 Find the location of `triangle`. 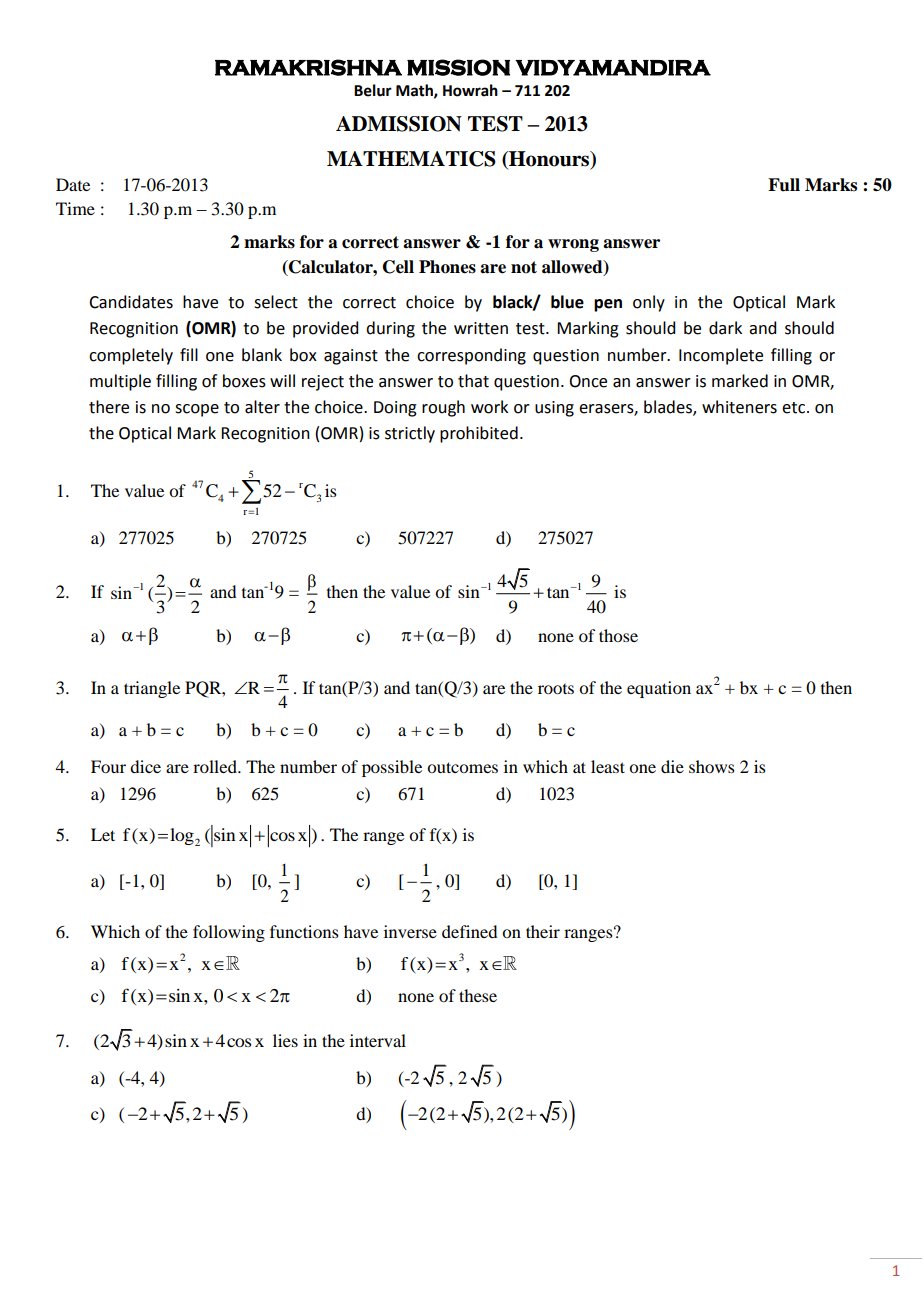

triangle is located at coordinates (152, 689).
